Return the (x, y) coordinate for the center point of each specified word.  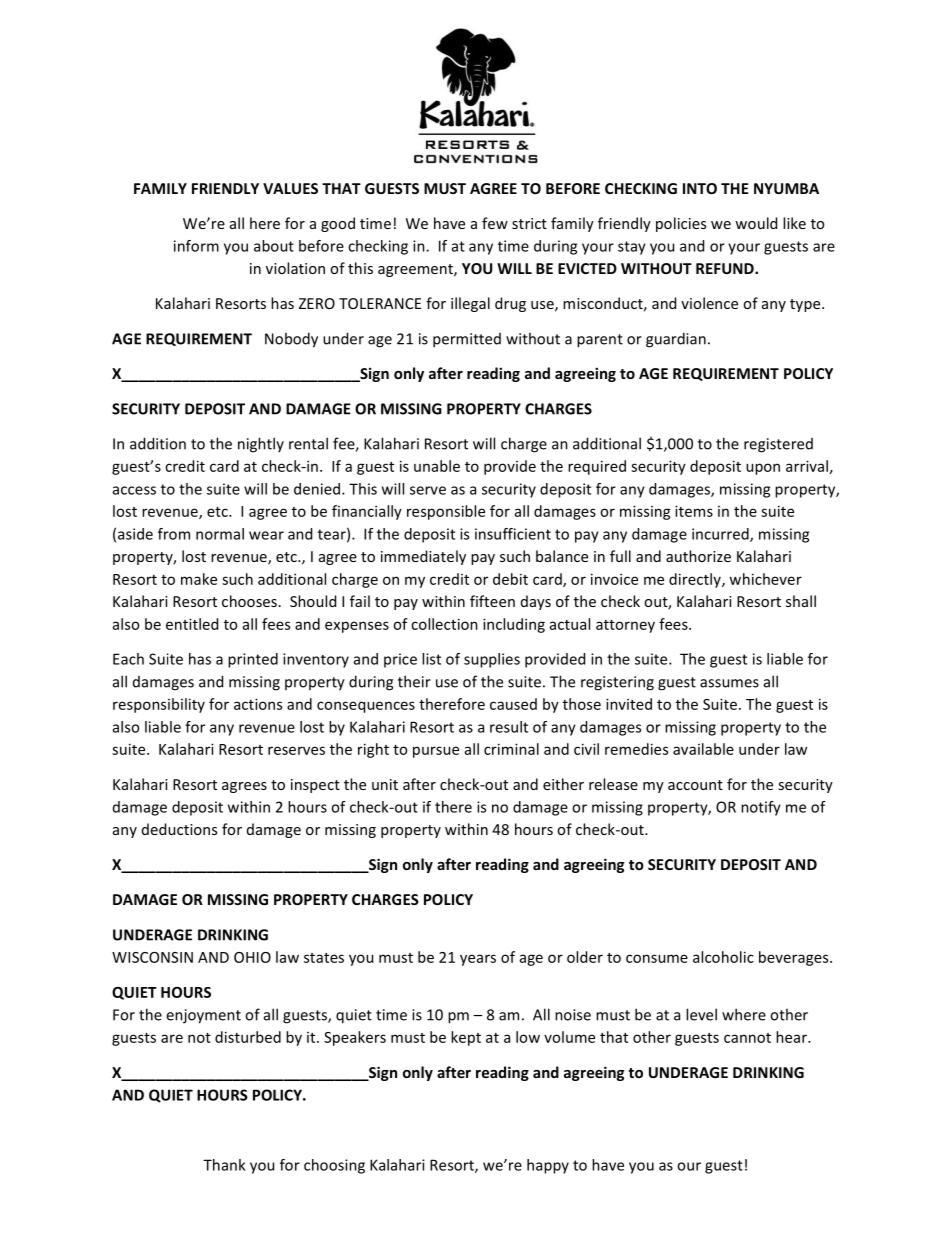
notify (761, 808)
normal (220, 534)
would (756, 223)
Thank (224, 1165)
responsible (446, 512)
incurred (721, 535)
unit (385, 784)
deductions (179, 829)
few (495, 223)
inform (196, 246)
